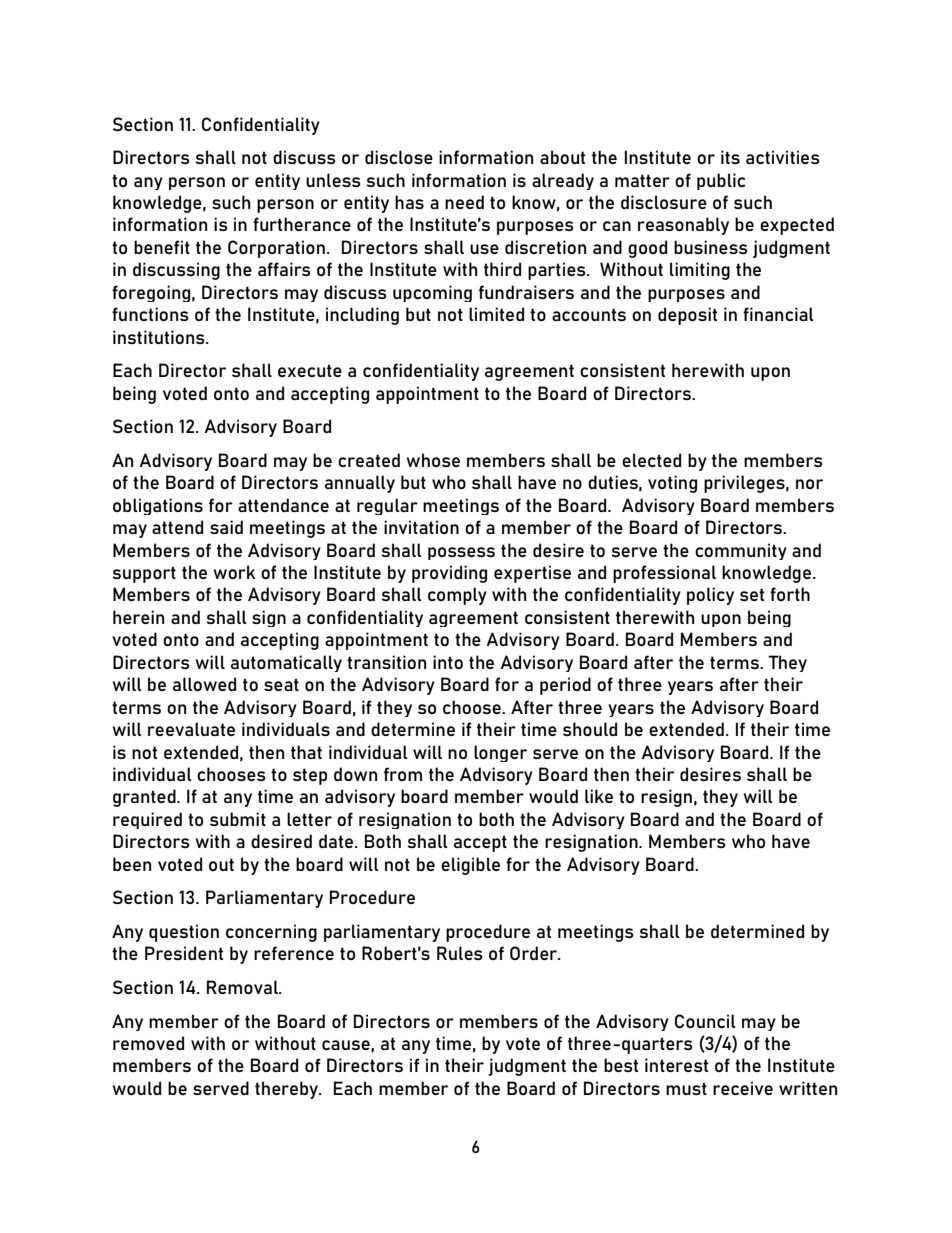  Describe the element at coordinates (651, 460) in the document. I see `elected` at that location.
